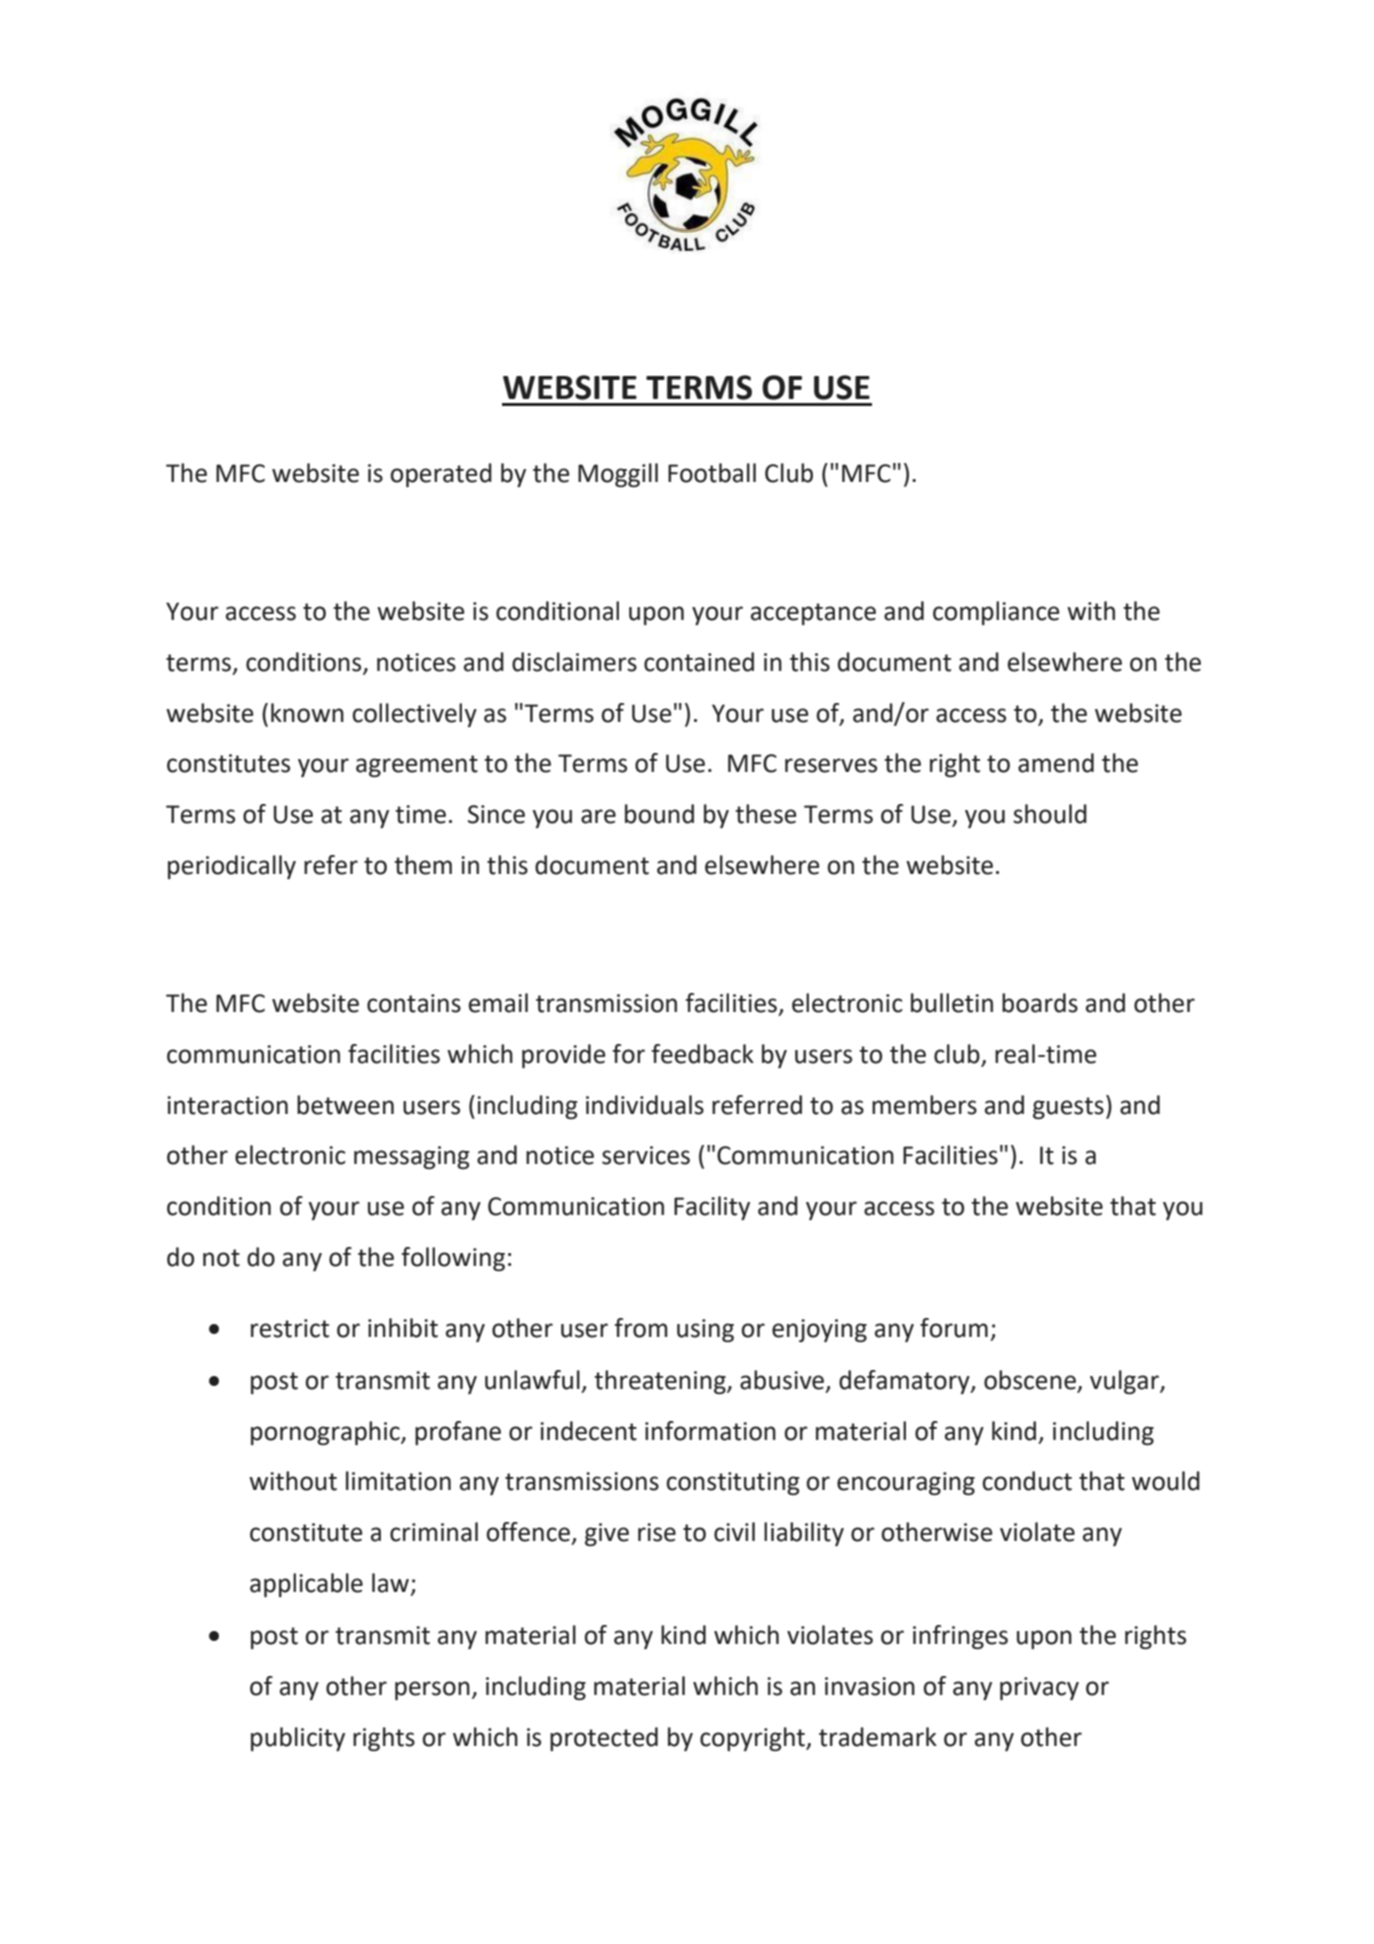 The width and height of the page is (1374, 1944). I want to click on Football, so click(712, 473).
